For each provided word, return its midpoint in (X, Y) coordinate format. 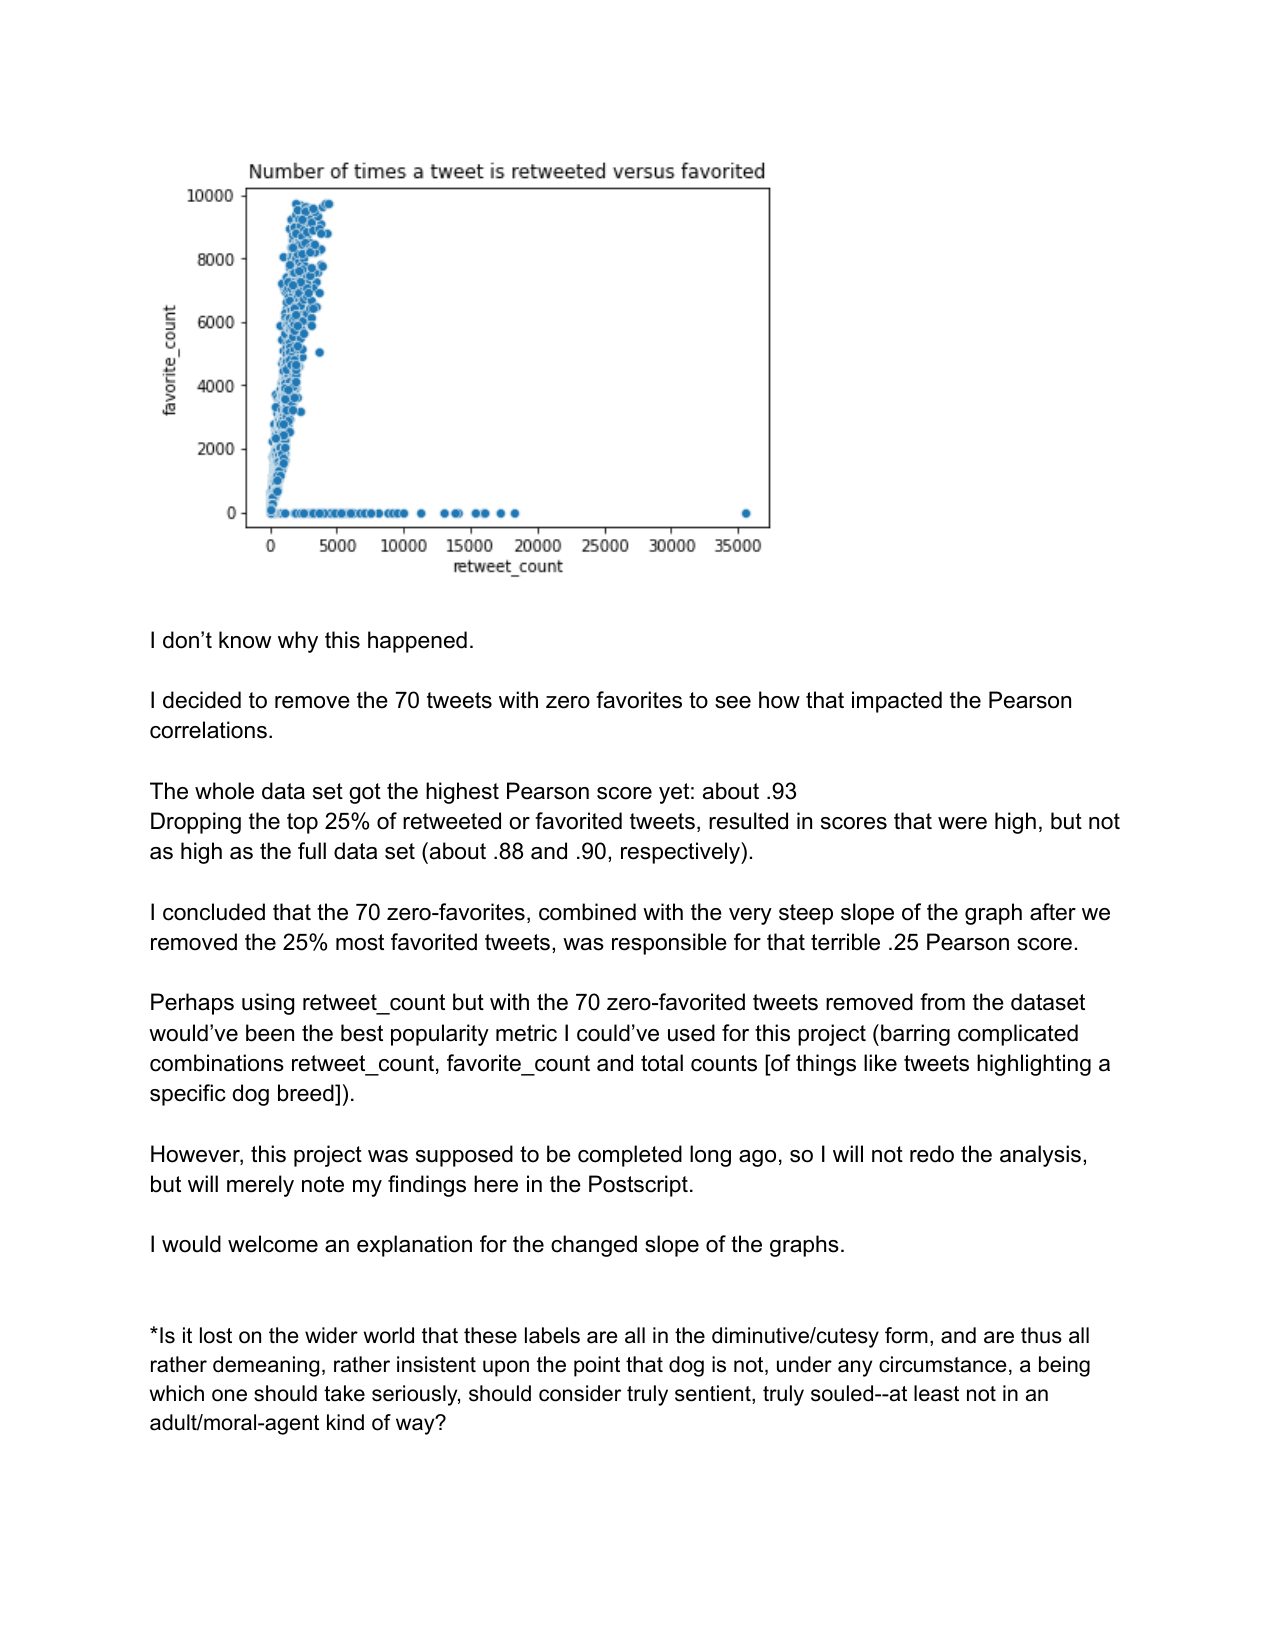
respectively (681, 853)
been (270, 1033)
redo (932, 1154)
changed (594, 1246)
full (312, 851)
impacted (897, 702)
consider (580, 1393)
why (298, 642)
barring (915, 1035)
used (691, 1033)
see (733, 702)
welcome (273, 1244)
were (962, 823)
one (229, 1395)
